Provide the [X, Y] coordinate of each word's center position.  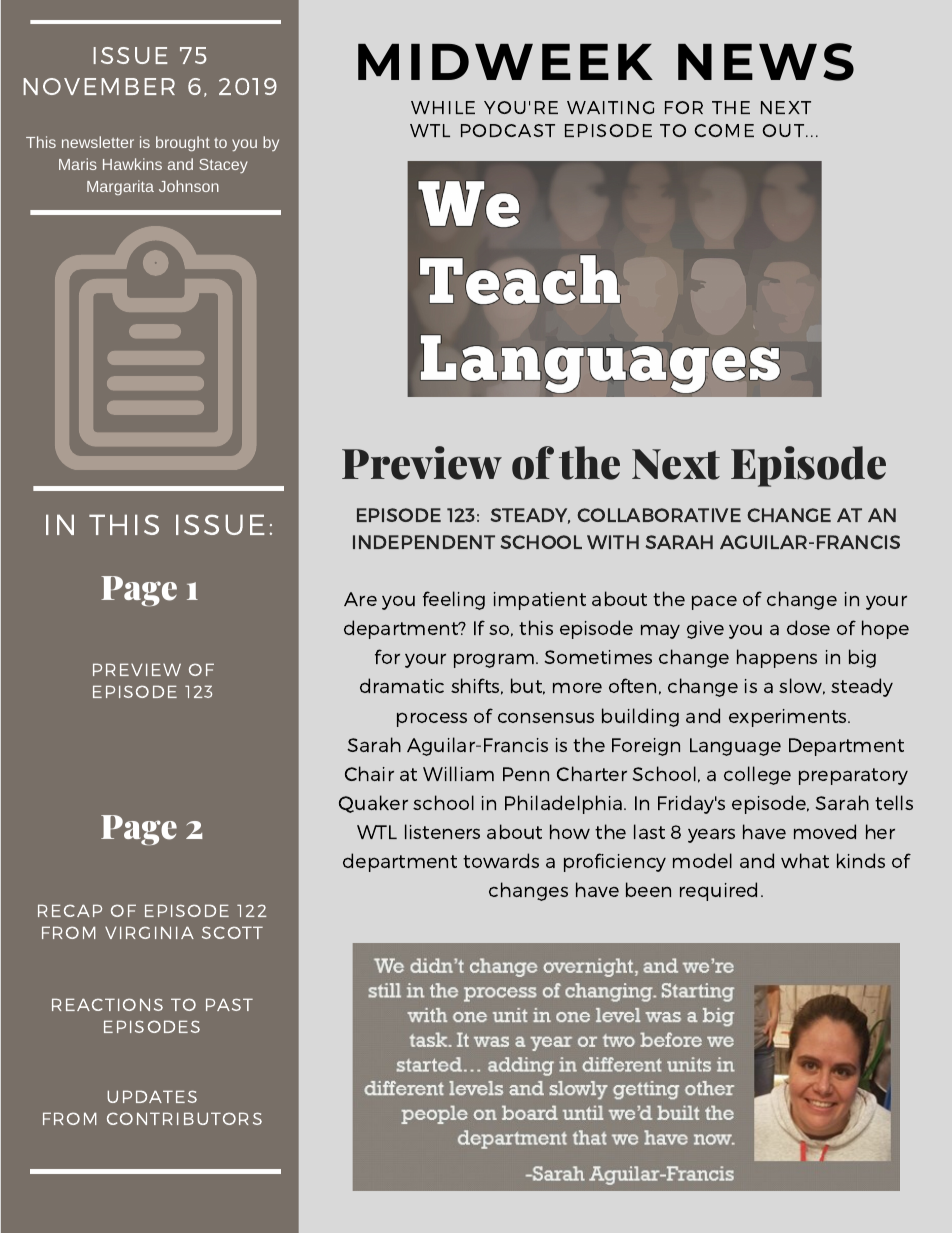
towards [501, 860]
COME [724, 130]
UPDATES [152, 1096]
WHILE [443, 107]
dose [808, 627]
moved [825, 831]
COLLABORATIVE [659, 515]
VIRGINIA [149, 932]
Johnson [189, 186]
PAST [229, 1004]
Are [360, 599]
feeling [454, 600]
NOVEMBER [99, 86]
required [718, 891]
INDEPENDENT [424, 542]
